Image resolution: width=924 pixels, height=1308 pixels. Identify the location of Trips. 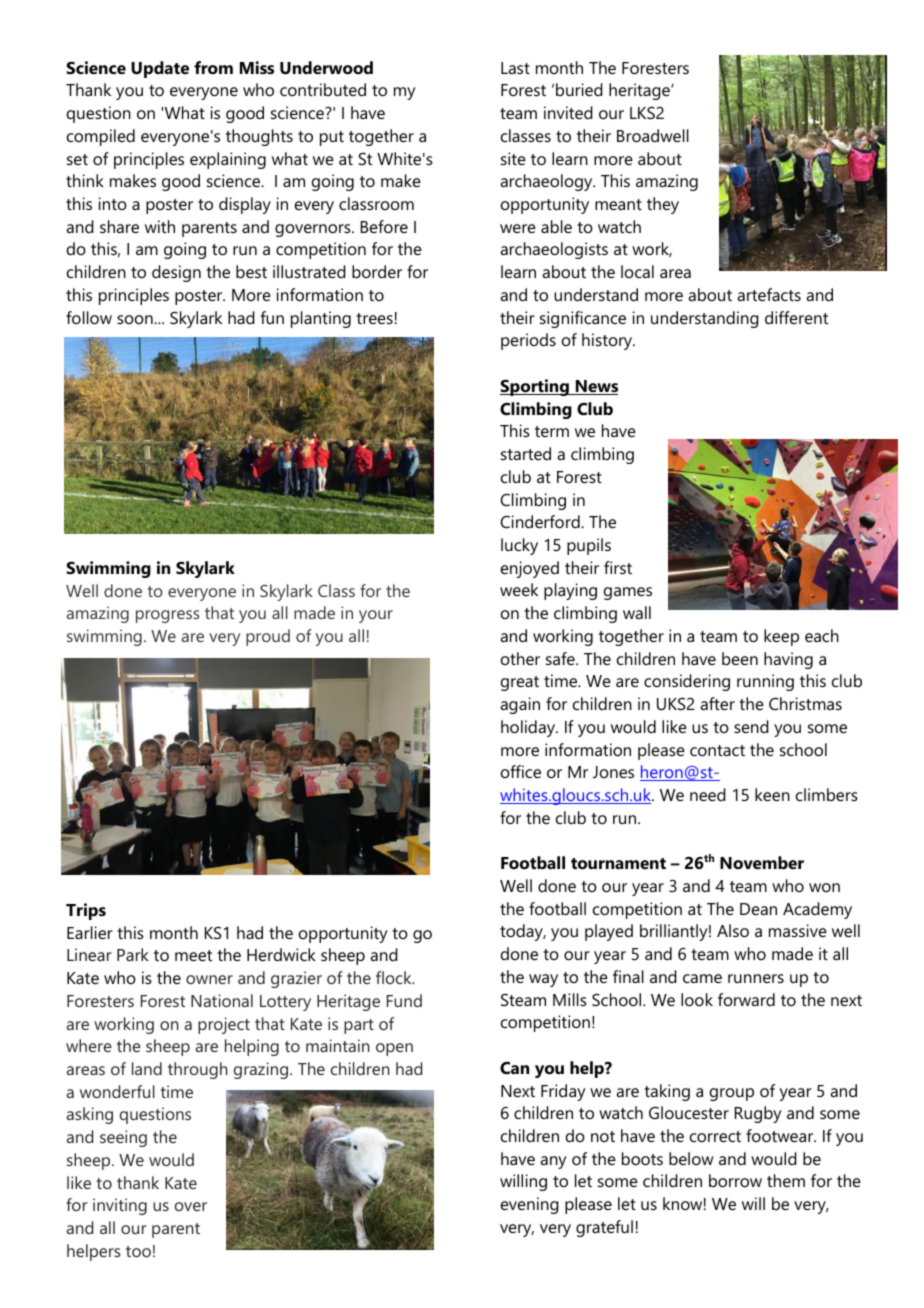
(86, 911).
